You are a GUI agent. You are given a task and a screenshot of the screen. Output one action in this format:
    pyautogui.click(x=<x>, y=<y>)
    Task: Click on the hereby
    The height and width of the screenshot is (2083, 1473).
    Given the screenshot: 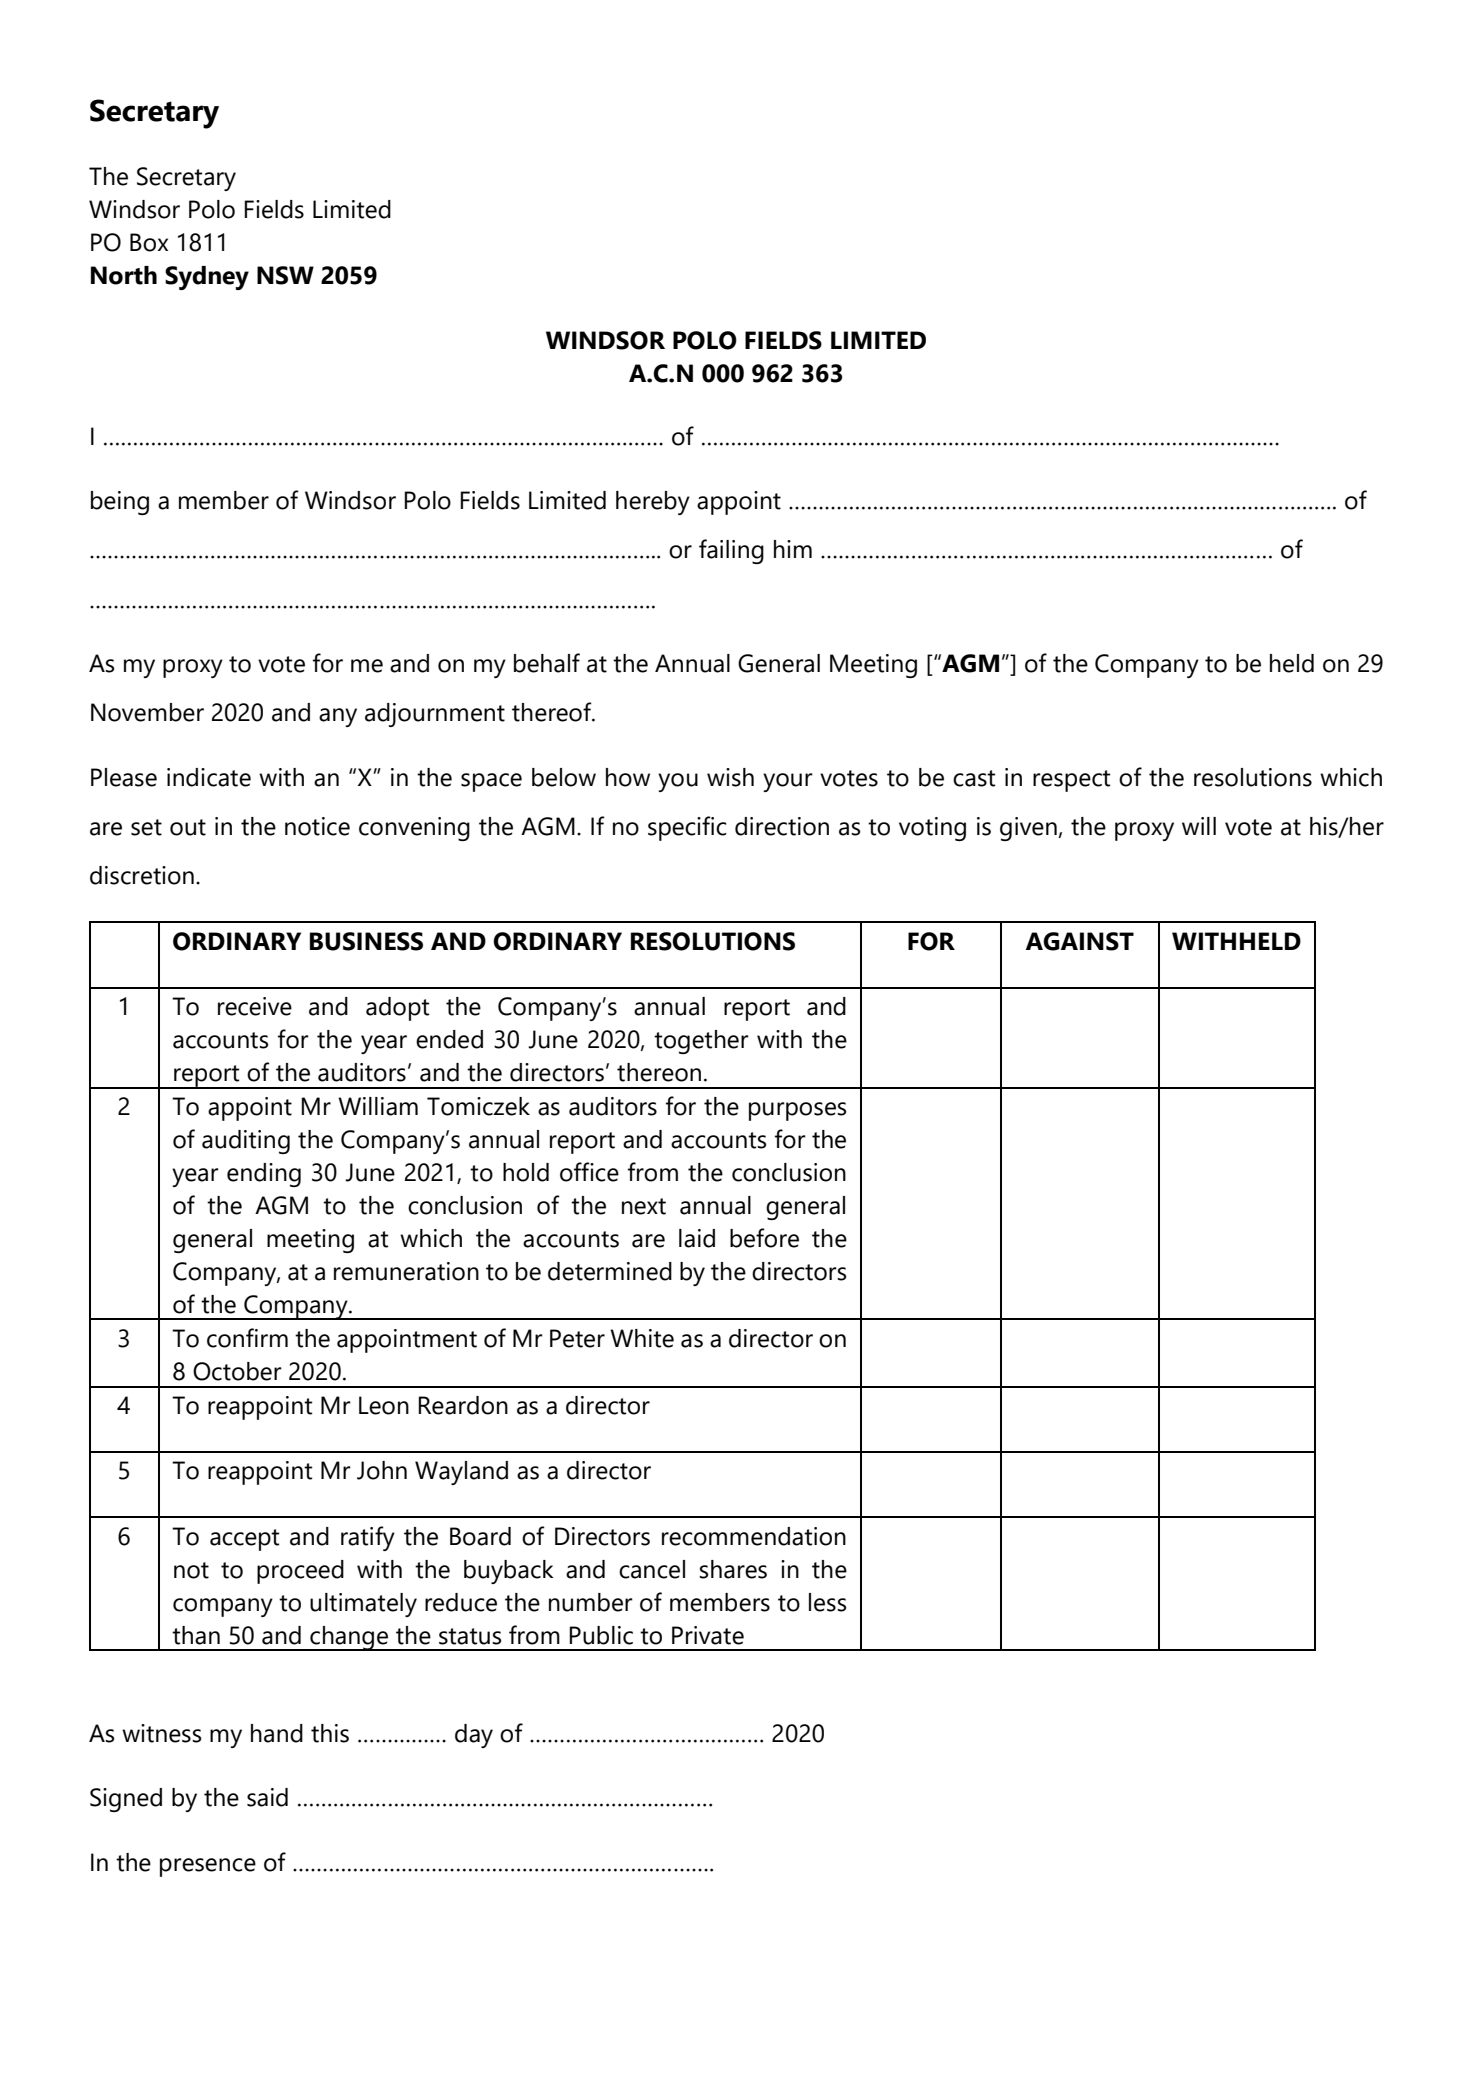 What is the action you would take?
    pyautogui.click(x=653, y=503)
